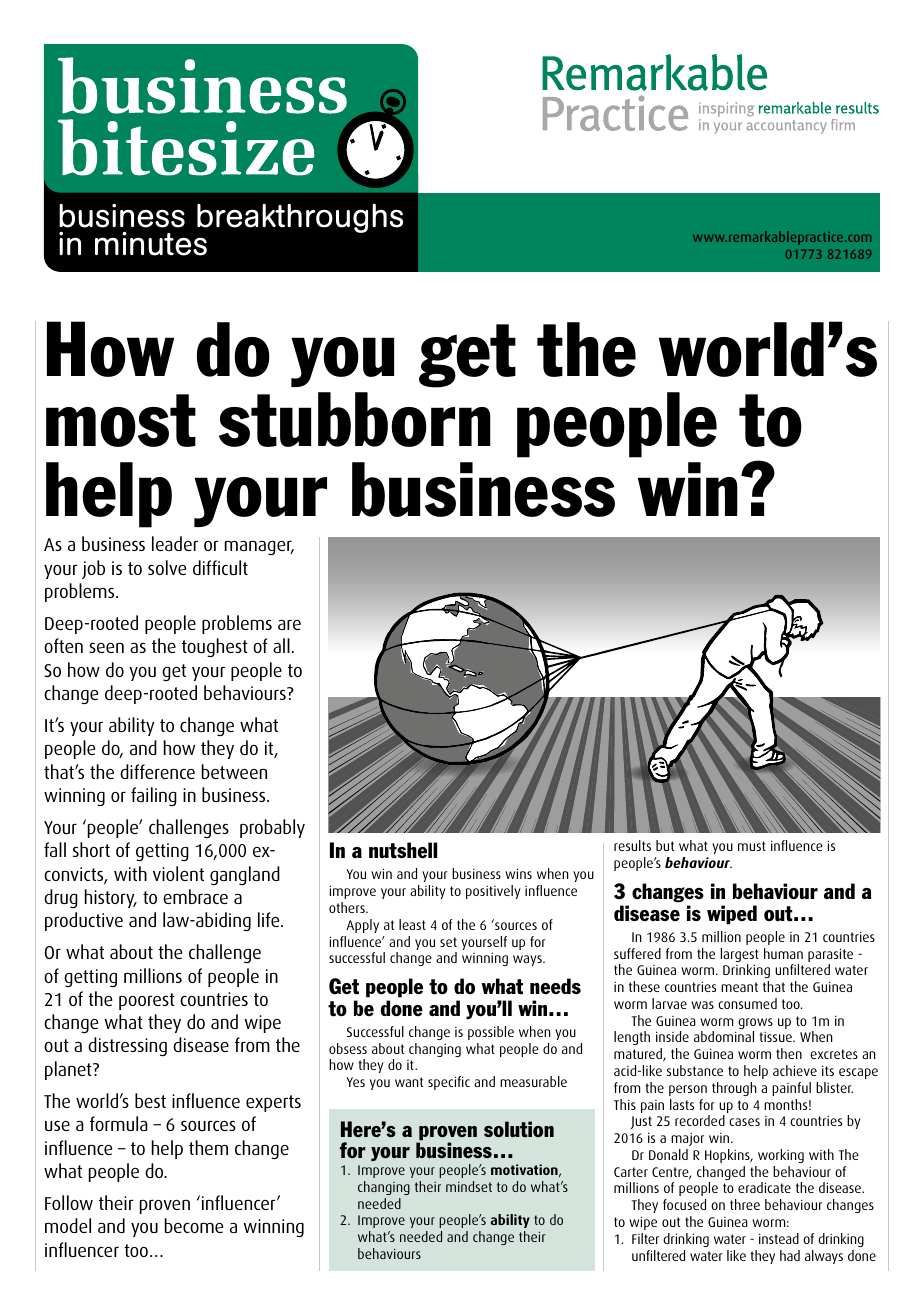  What do you see at coordinates (355, 419) in the screenshot?
I see `stubborn` at bounding box center [355, 419].
